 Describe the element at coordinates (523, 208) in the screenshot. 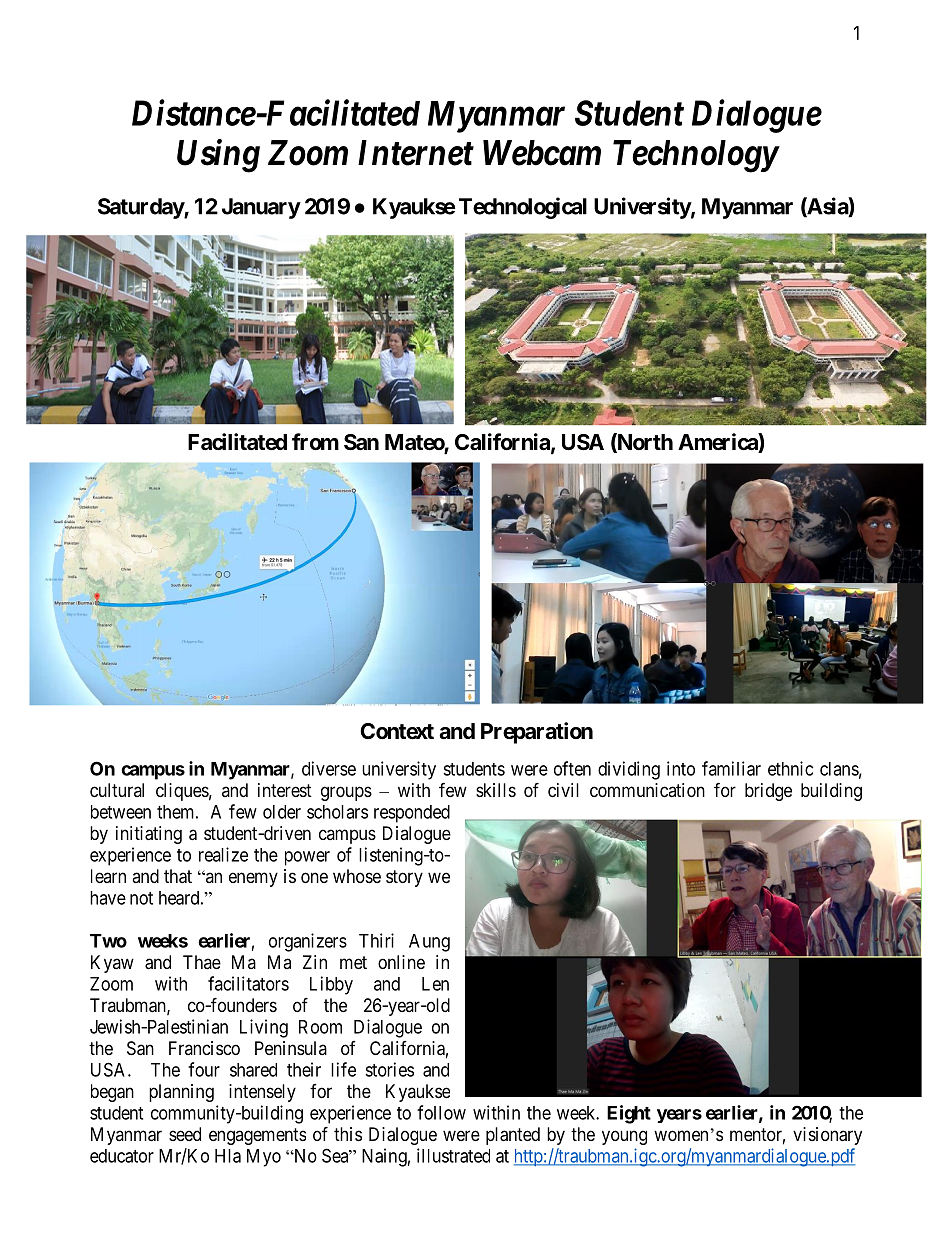

I see `Technological` at that location.
